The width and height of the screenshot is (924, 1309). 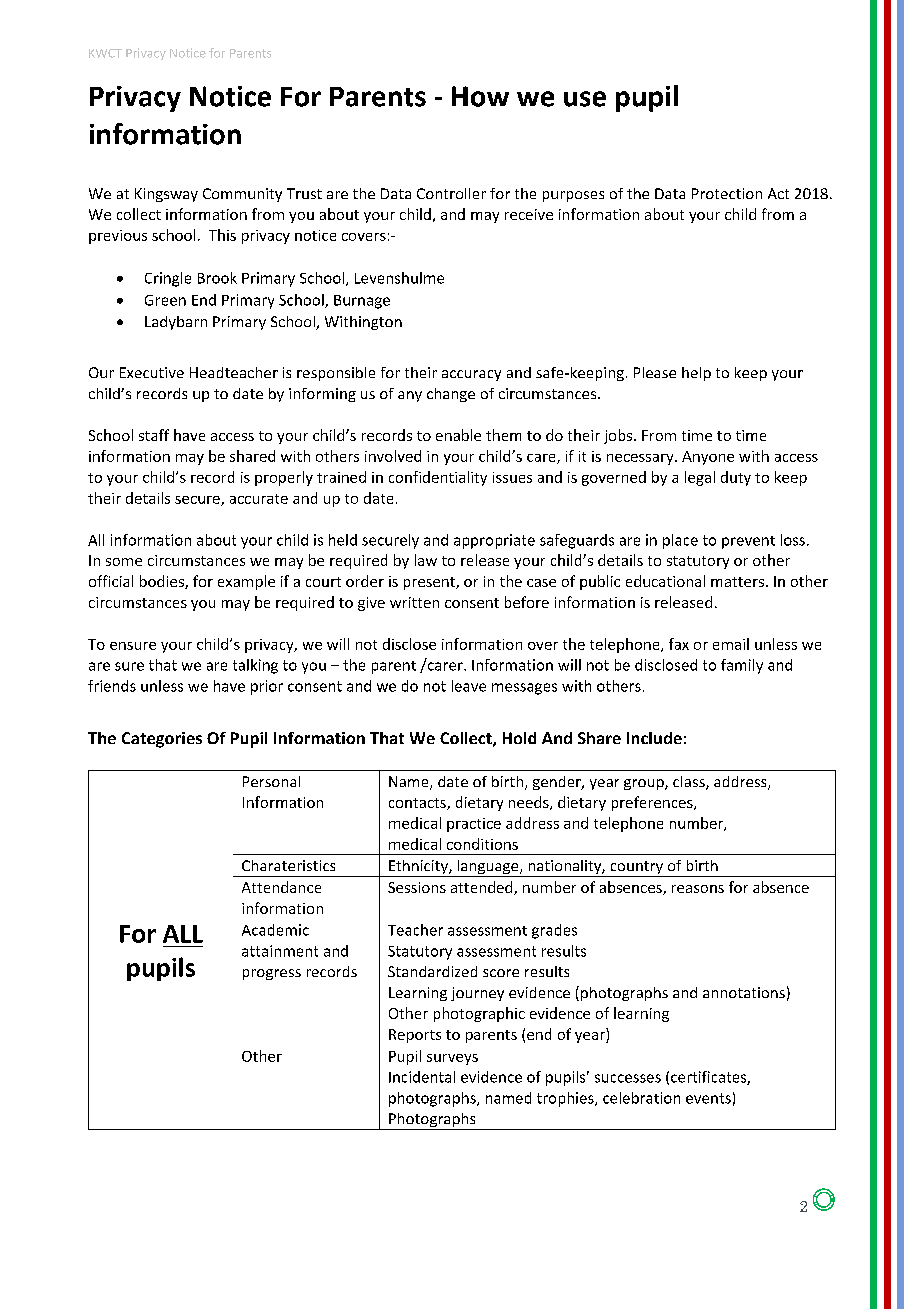 I want to click on Community, so click(x=242, y=195).
